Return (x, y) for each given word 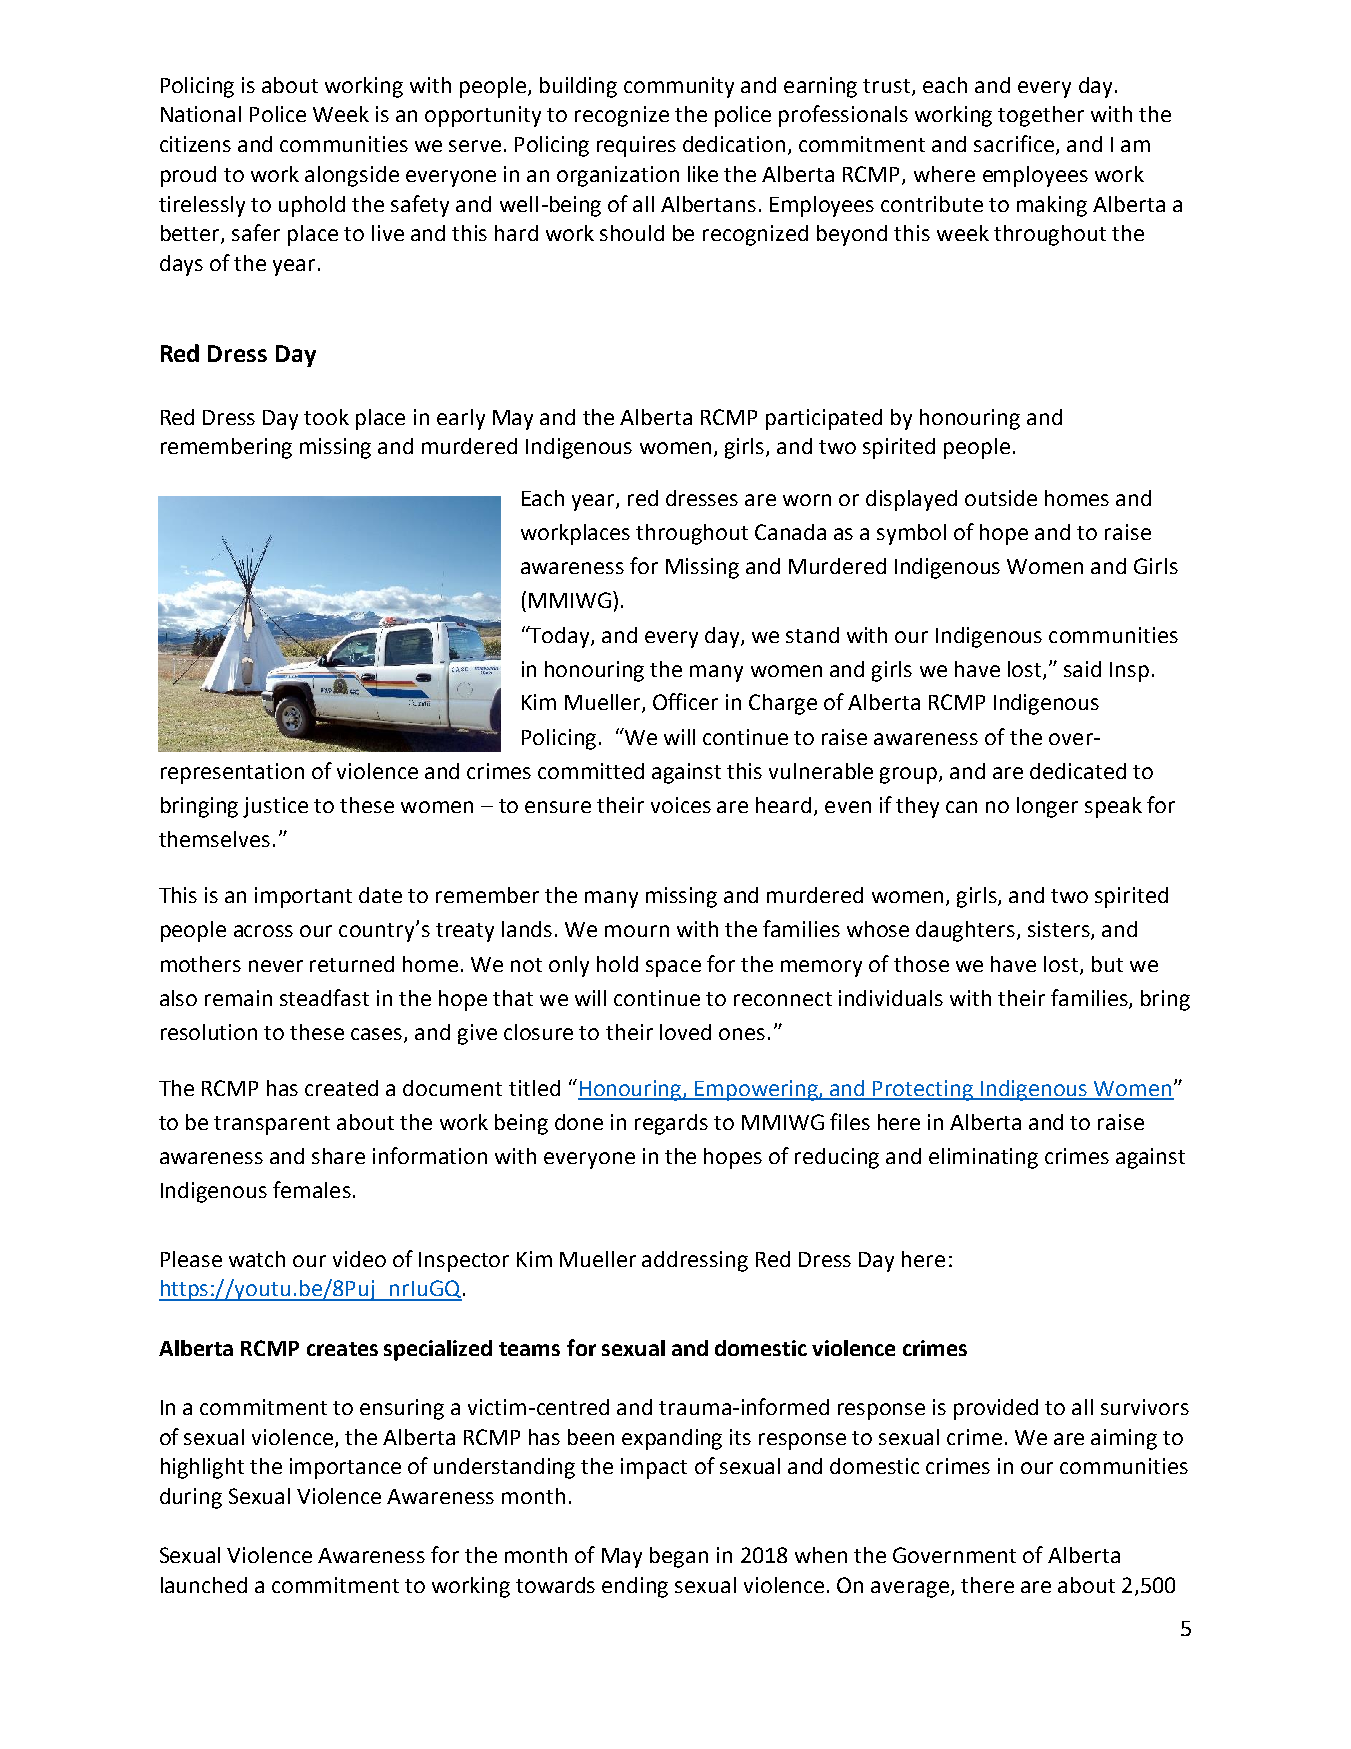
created (341, 1088)
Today (560, 637)
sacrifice (1015, 145)
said (1082, 669)
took (326, 417)
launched (204, 1585)
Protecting (924, 1090)
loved (685, 1032)
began (679, 1557)
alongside (352, 176)
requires (636, 146)
